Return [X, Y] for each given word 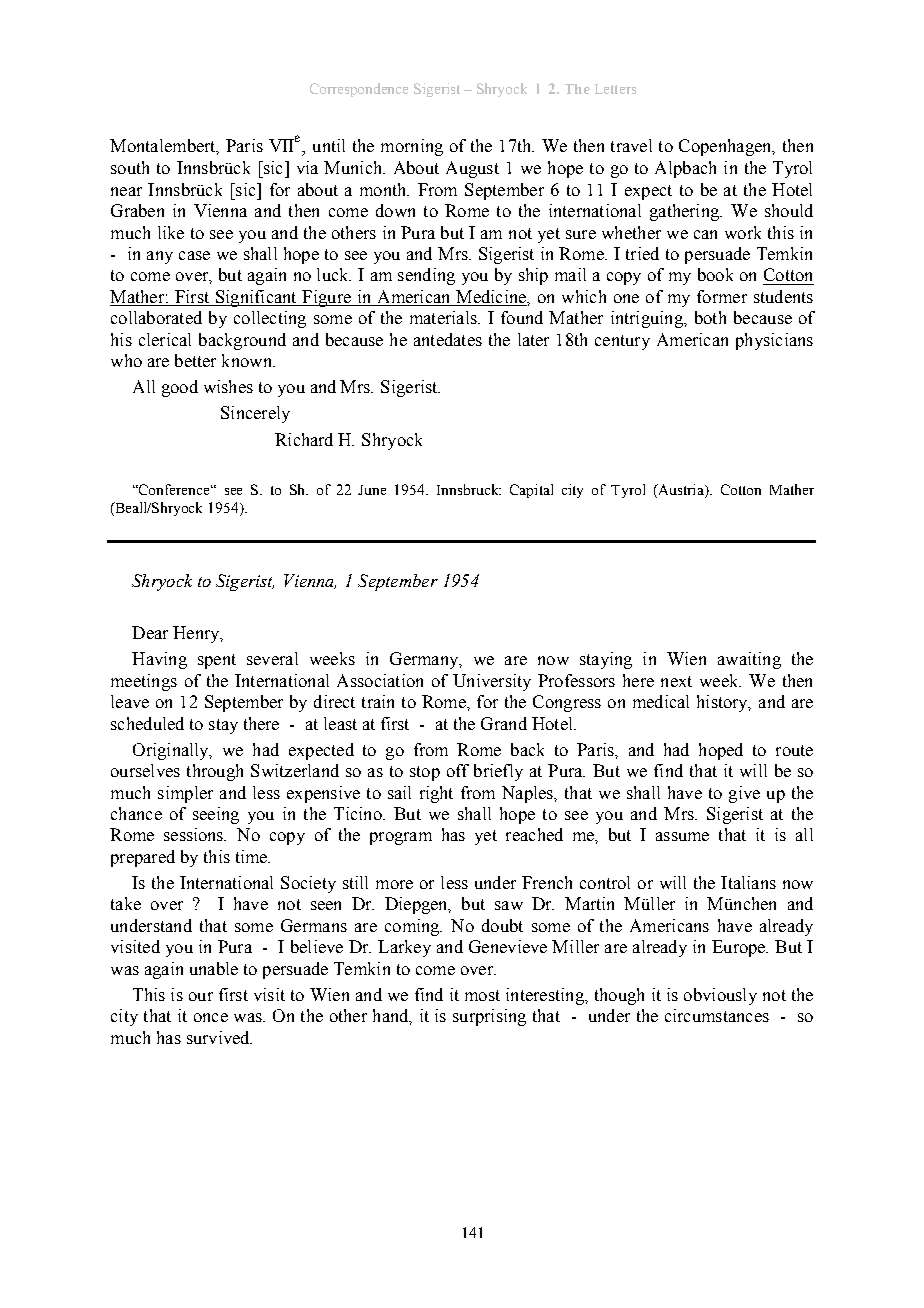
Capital [531, 491]
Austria [681, 491]
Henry [197, 634]
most [482, 995]
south [130, 167]
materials [444, 317]
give [744, 794]
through [215, 772]
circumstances [717, 1015]
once [211, 1017]
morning [412, 147]
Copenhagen [726, 147]
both [710, 317]
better [195, 360]
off [458, 770]
